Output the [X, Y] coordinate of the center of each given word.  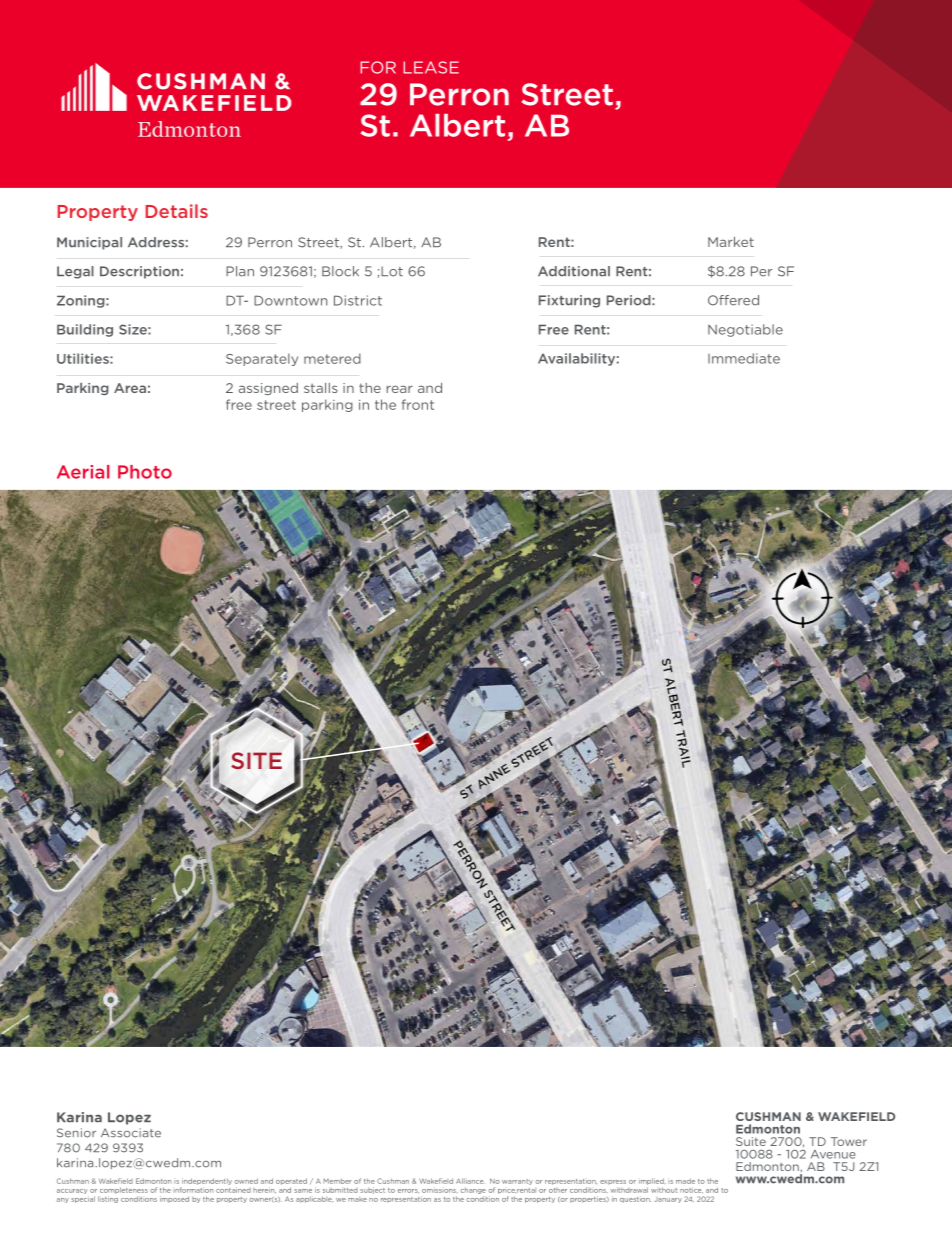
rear [399, 389]
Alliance [470, 1181]
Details [177, 211]
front [418, 404]
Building [85, 330]
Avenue [833, 1154]
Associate [131, 1133]
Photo [145, 472]
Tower [849, 1141]
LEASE [431, 67]
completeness [124, 1190]
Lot [392, 271]
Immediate [744, 358]
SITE [256, 760]
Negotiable [745, 330]
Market [731, 242]
